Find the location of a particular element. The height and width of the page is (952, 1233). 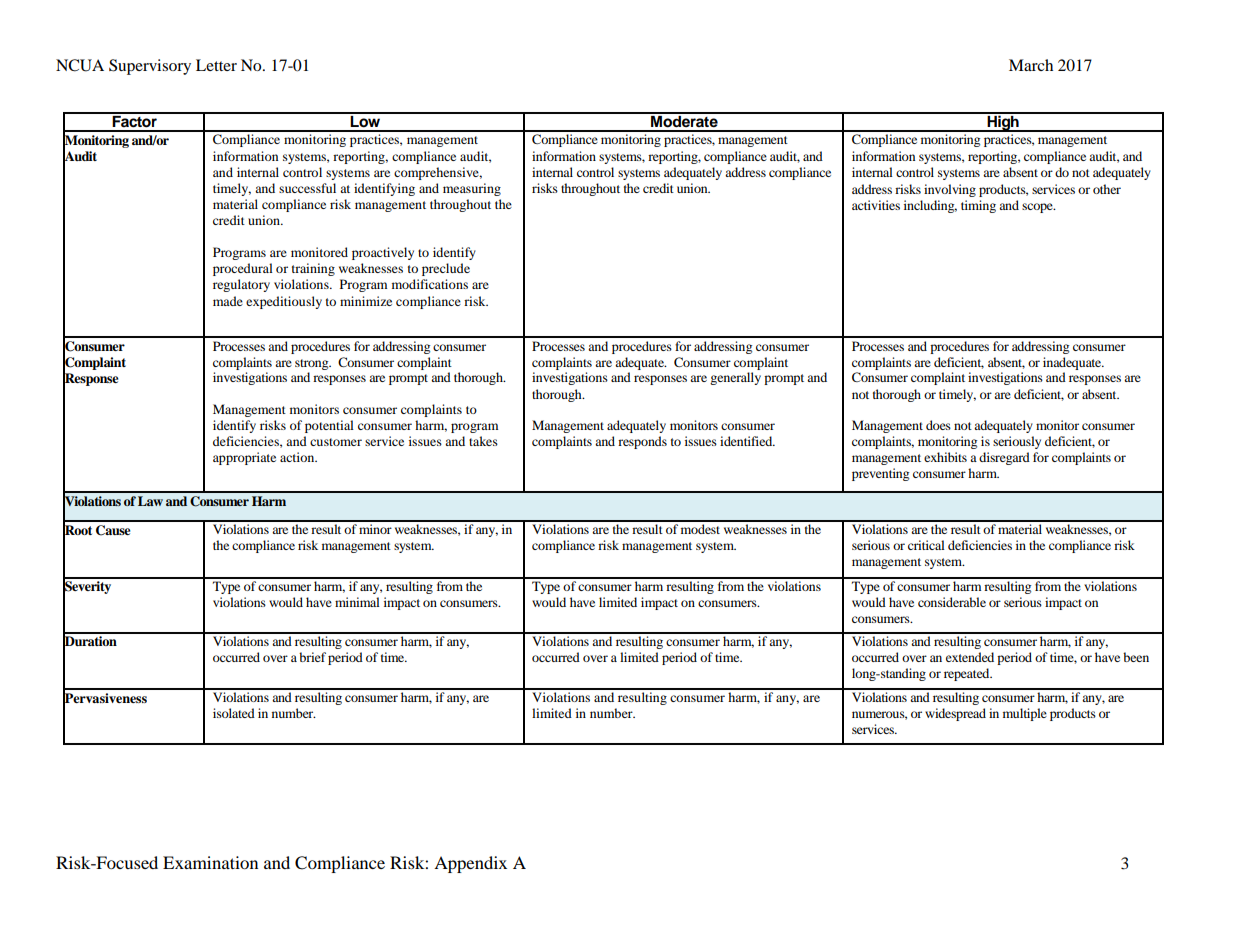

Examination is located at coordinates (210, 862).
